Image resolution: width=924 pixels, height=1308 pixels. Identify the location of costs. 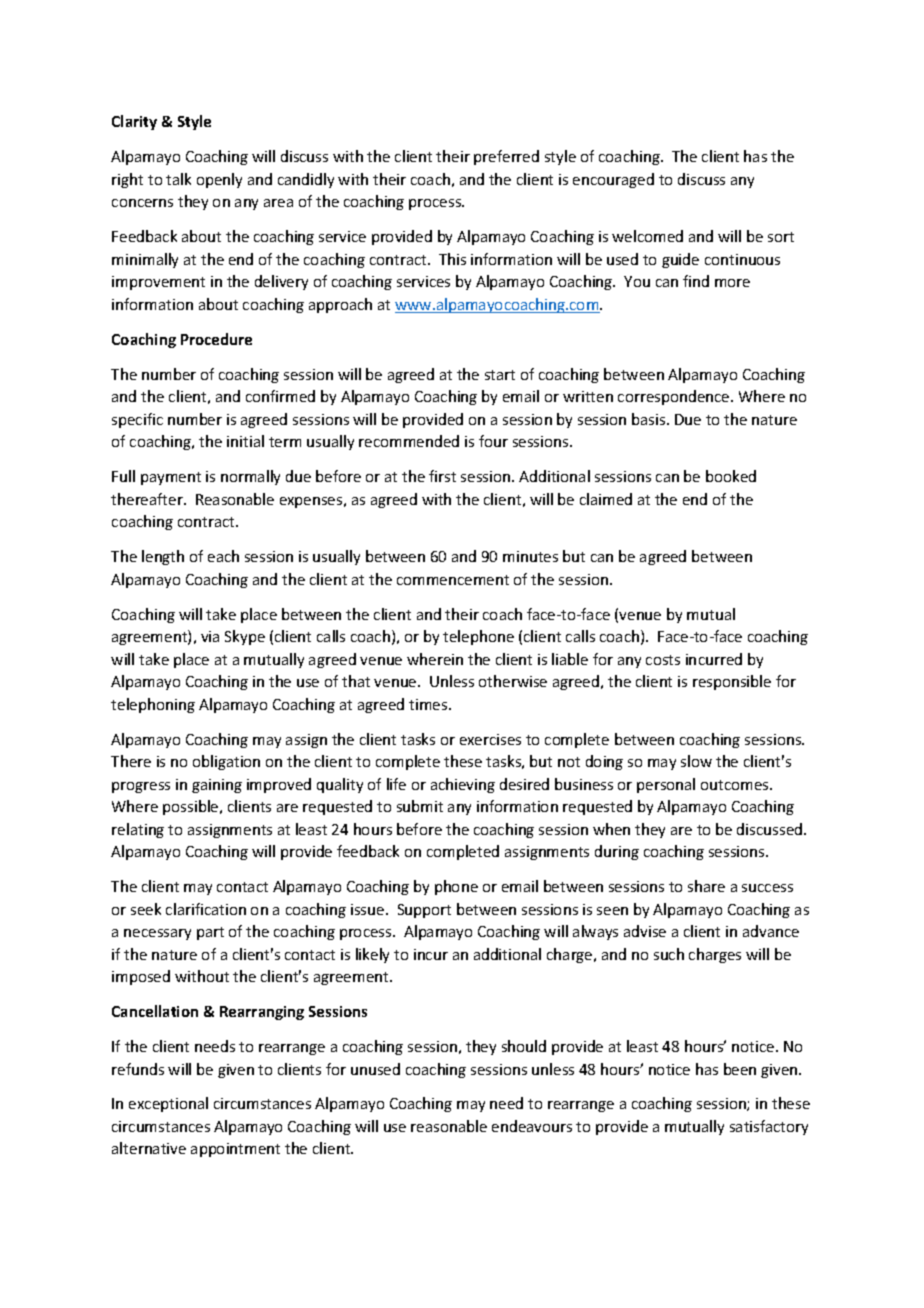
(663, 660).
